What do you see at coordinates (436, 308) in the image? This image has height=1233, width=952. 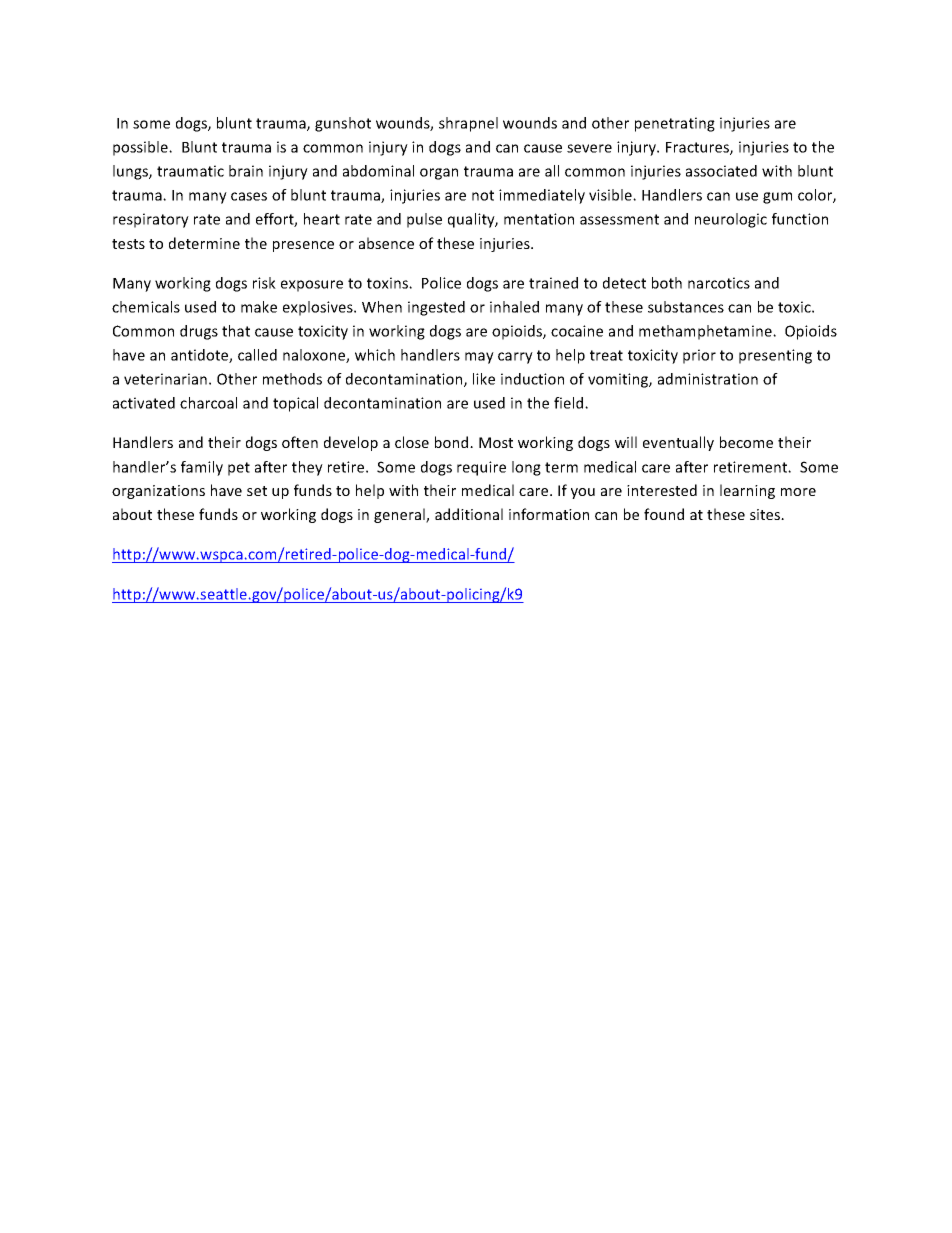 I see `ingested` at bounding box center [436, 308].
